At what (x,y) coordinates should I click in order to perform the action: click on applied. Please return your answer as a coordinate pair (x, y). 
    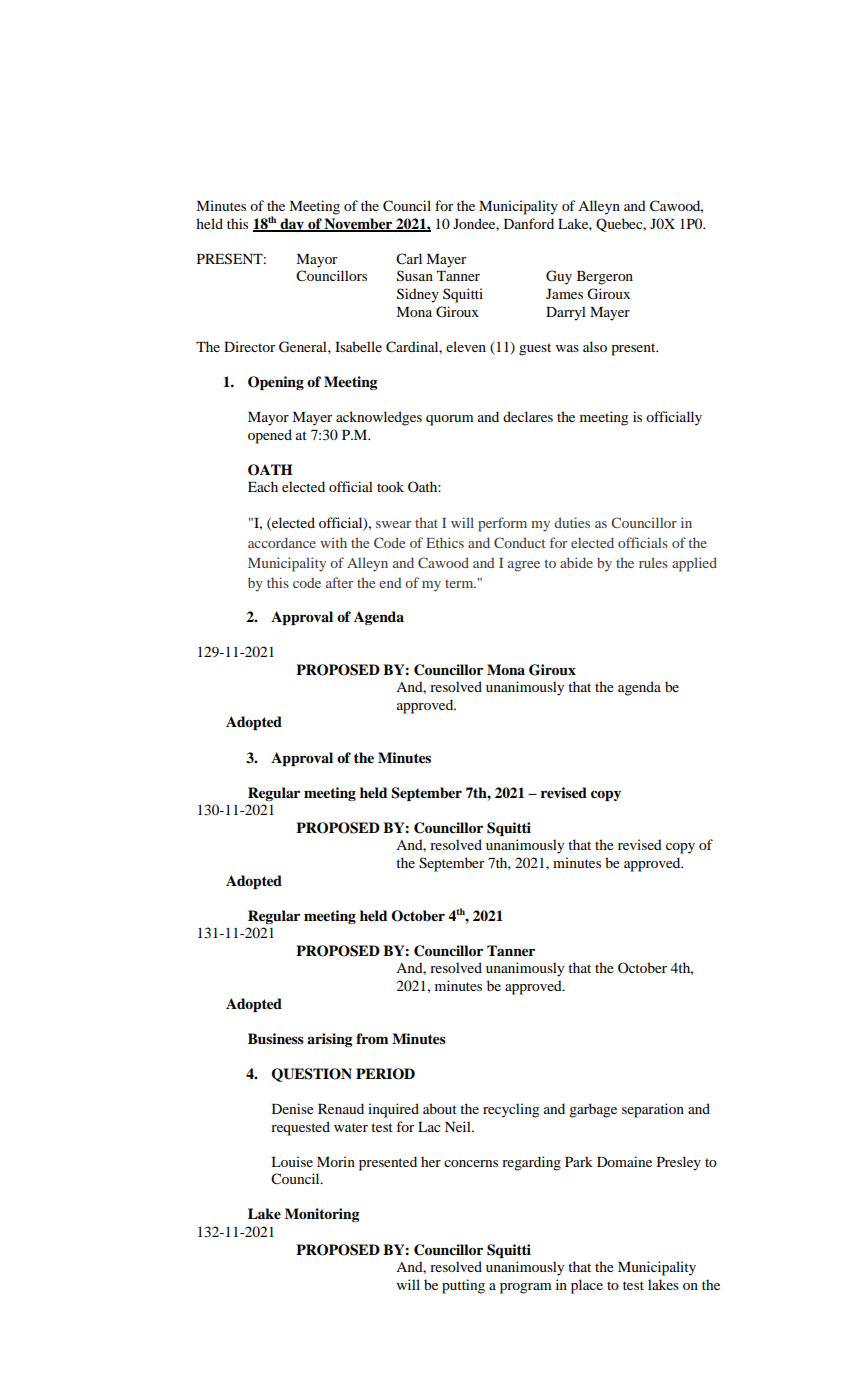
    Looking at the image, I should click on (694, 564).
